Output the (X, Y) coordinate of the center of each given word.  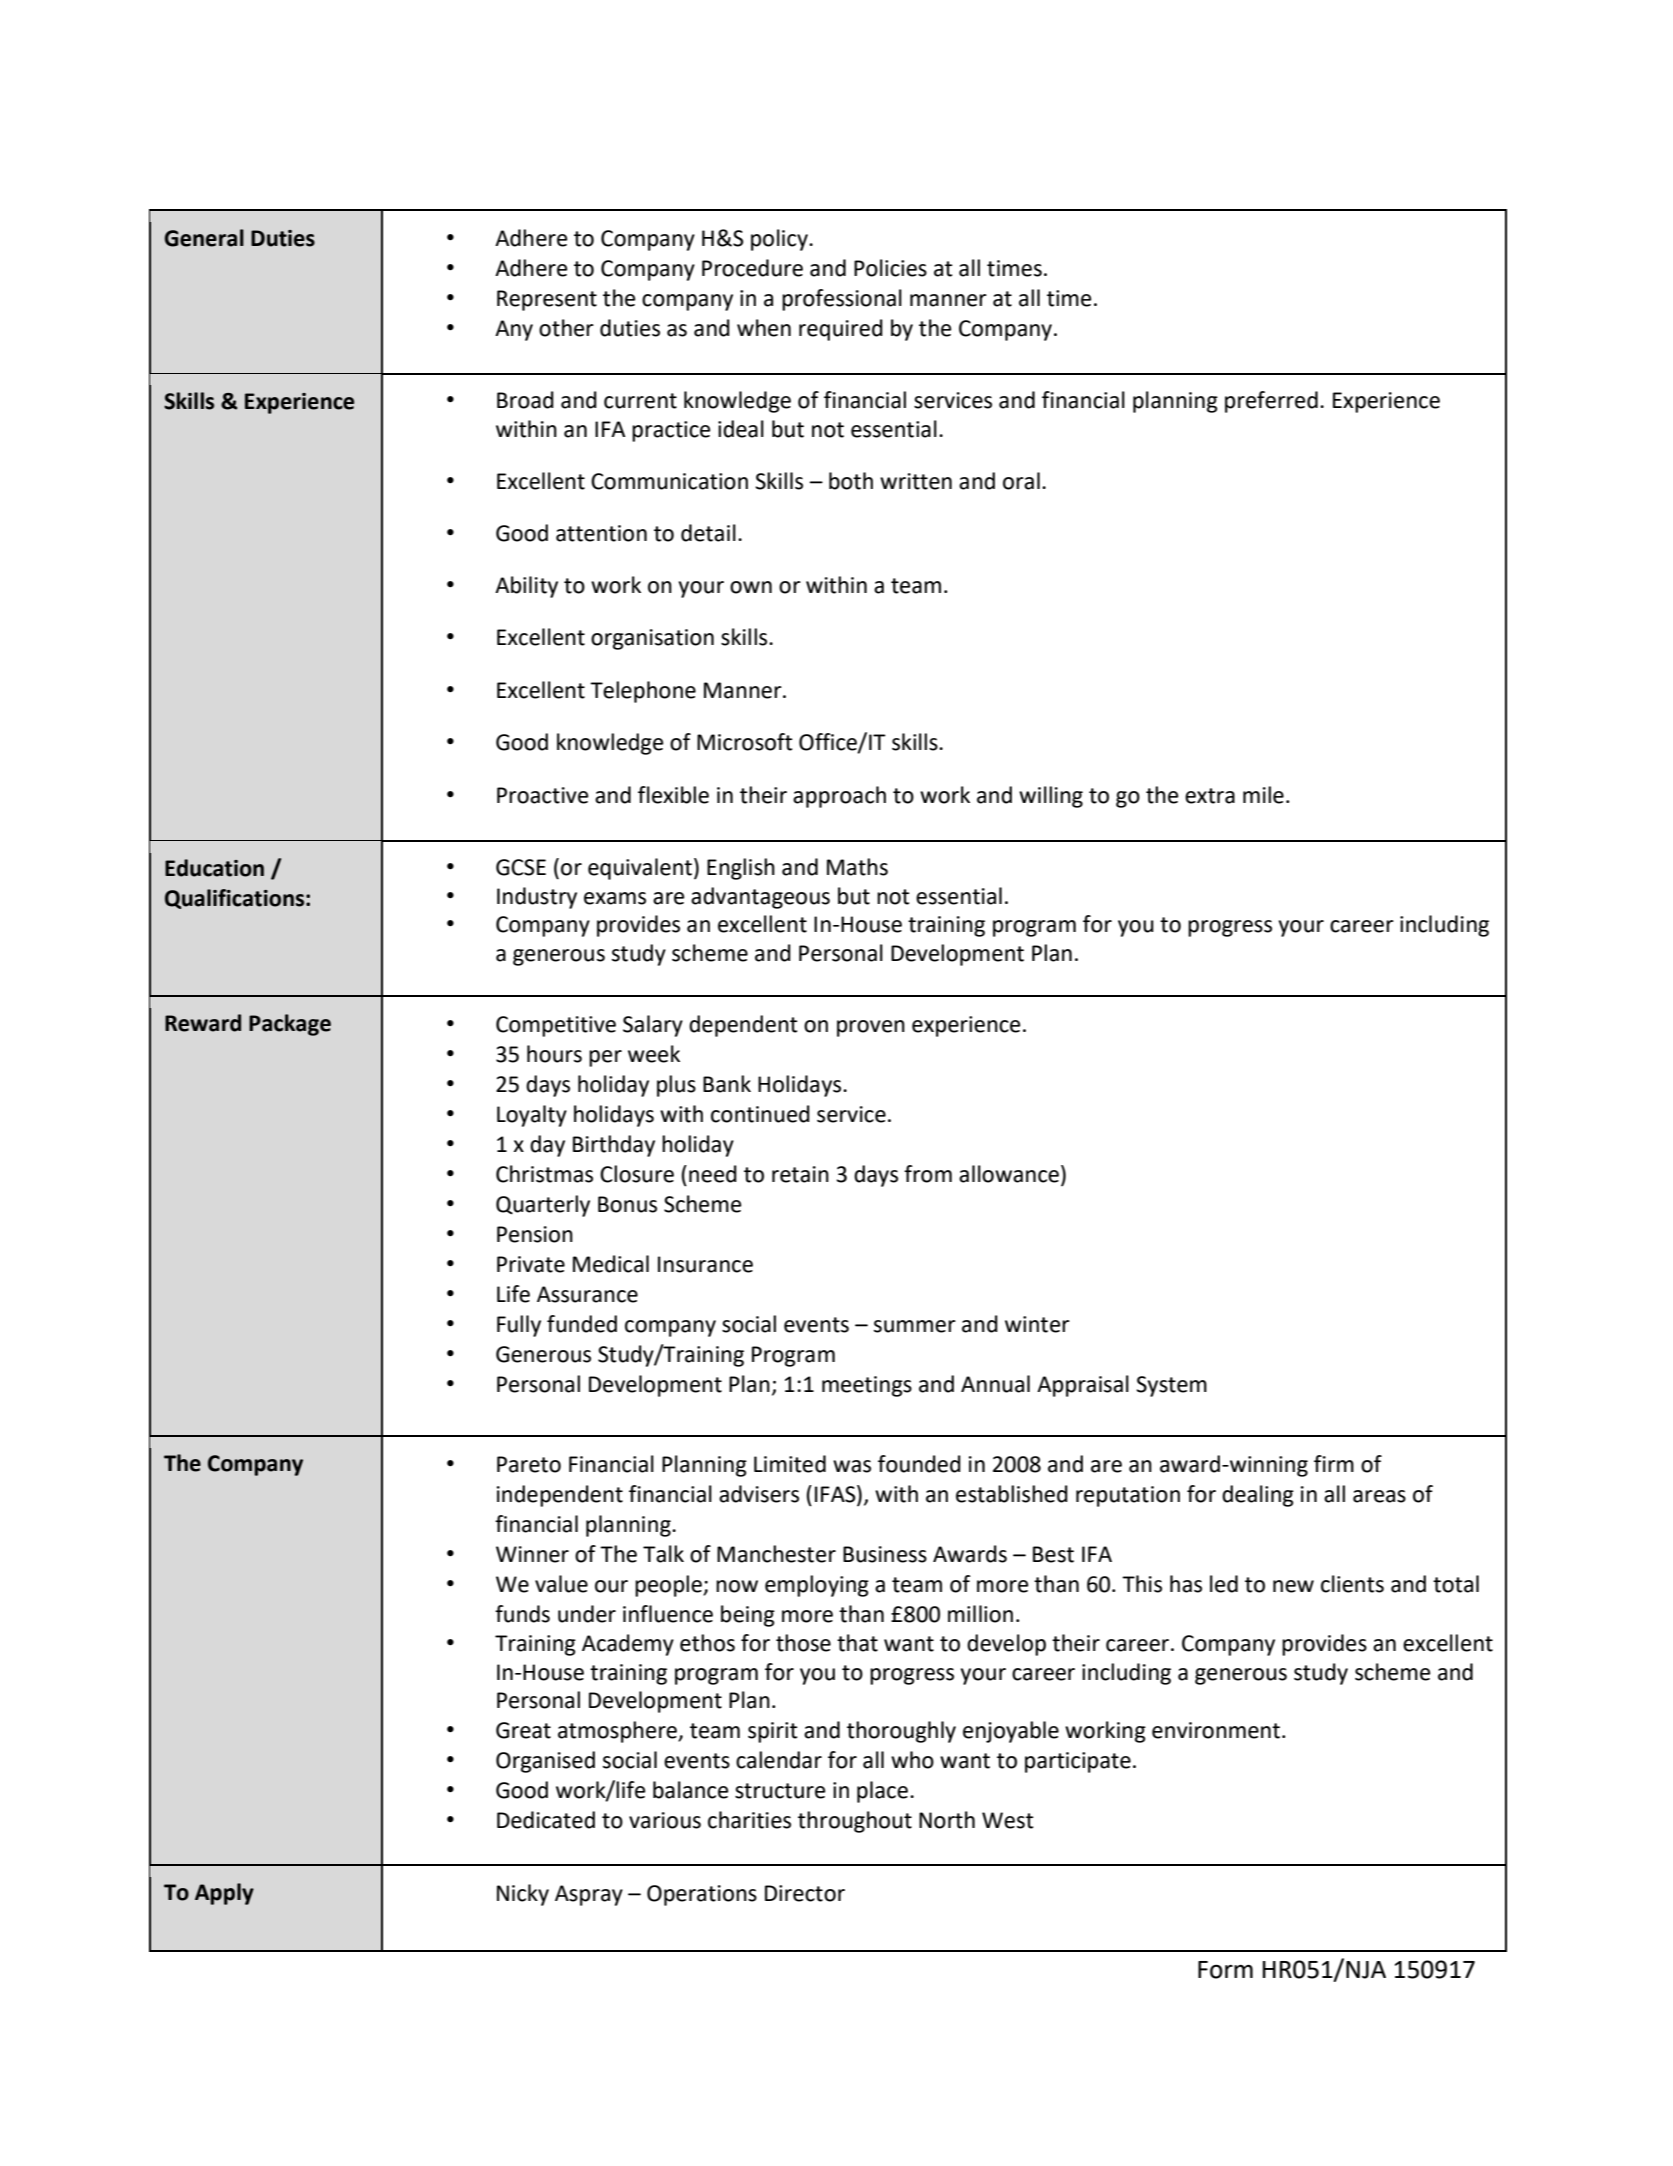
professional (842, 300)
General (204, 238)
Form (1225, 1970)
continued (760, 1114)
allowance (1009, 1174)
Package (290, 1025)
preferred (1271, 402)
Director (805, 1893)
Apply (224, 1894)
